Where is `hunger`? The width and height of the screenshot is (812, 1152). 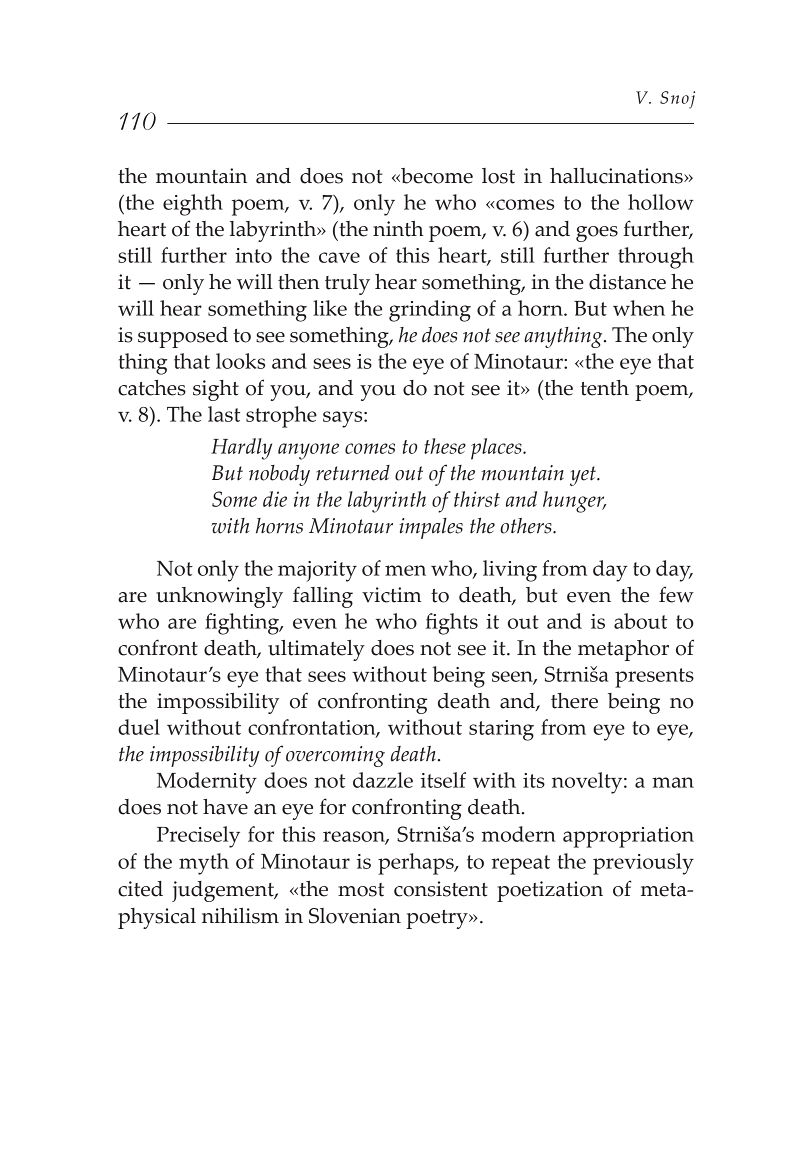
hunger is located at coordinates (574, 502).
